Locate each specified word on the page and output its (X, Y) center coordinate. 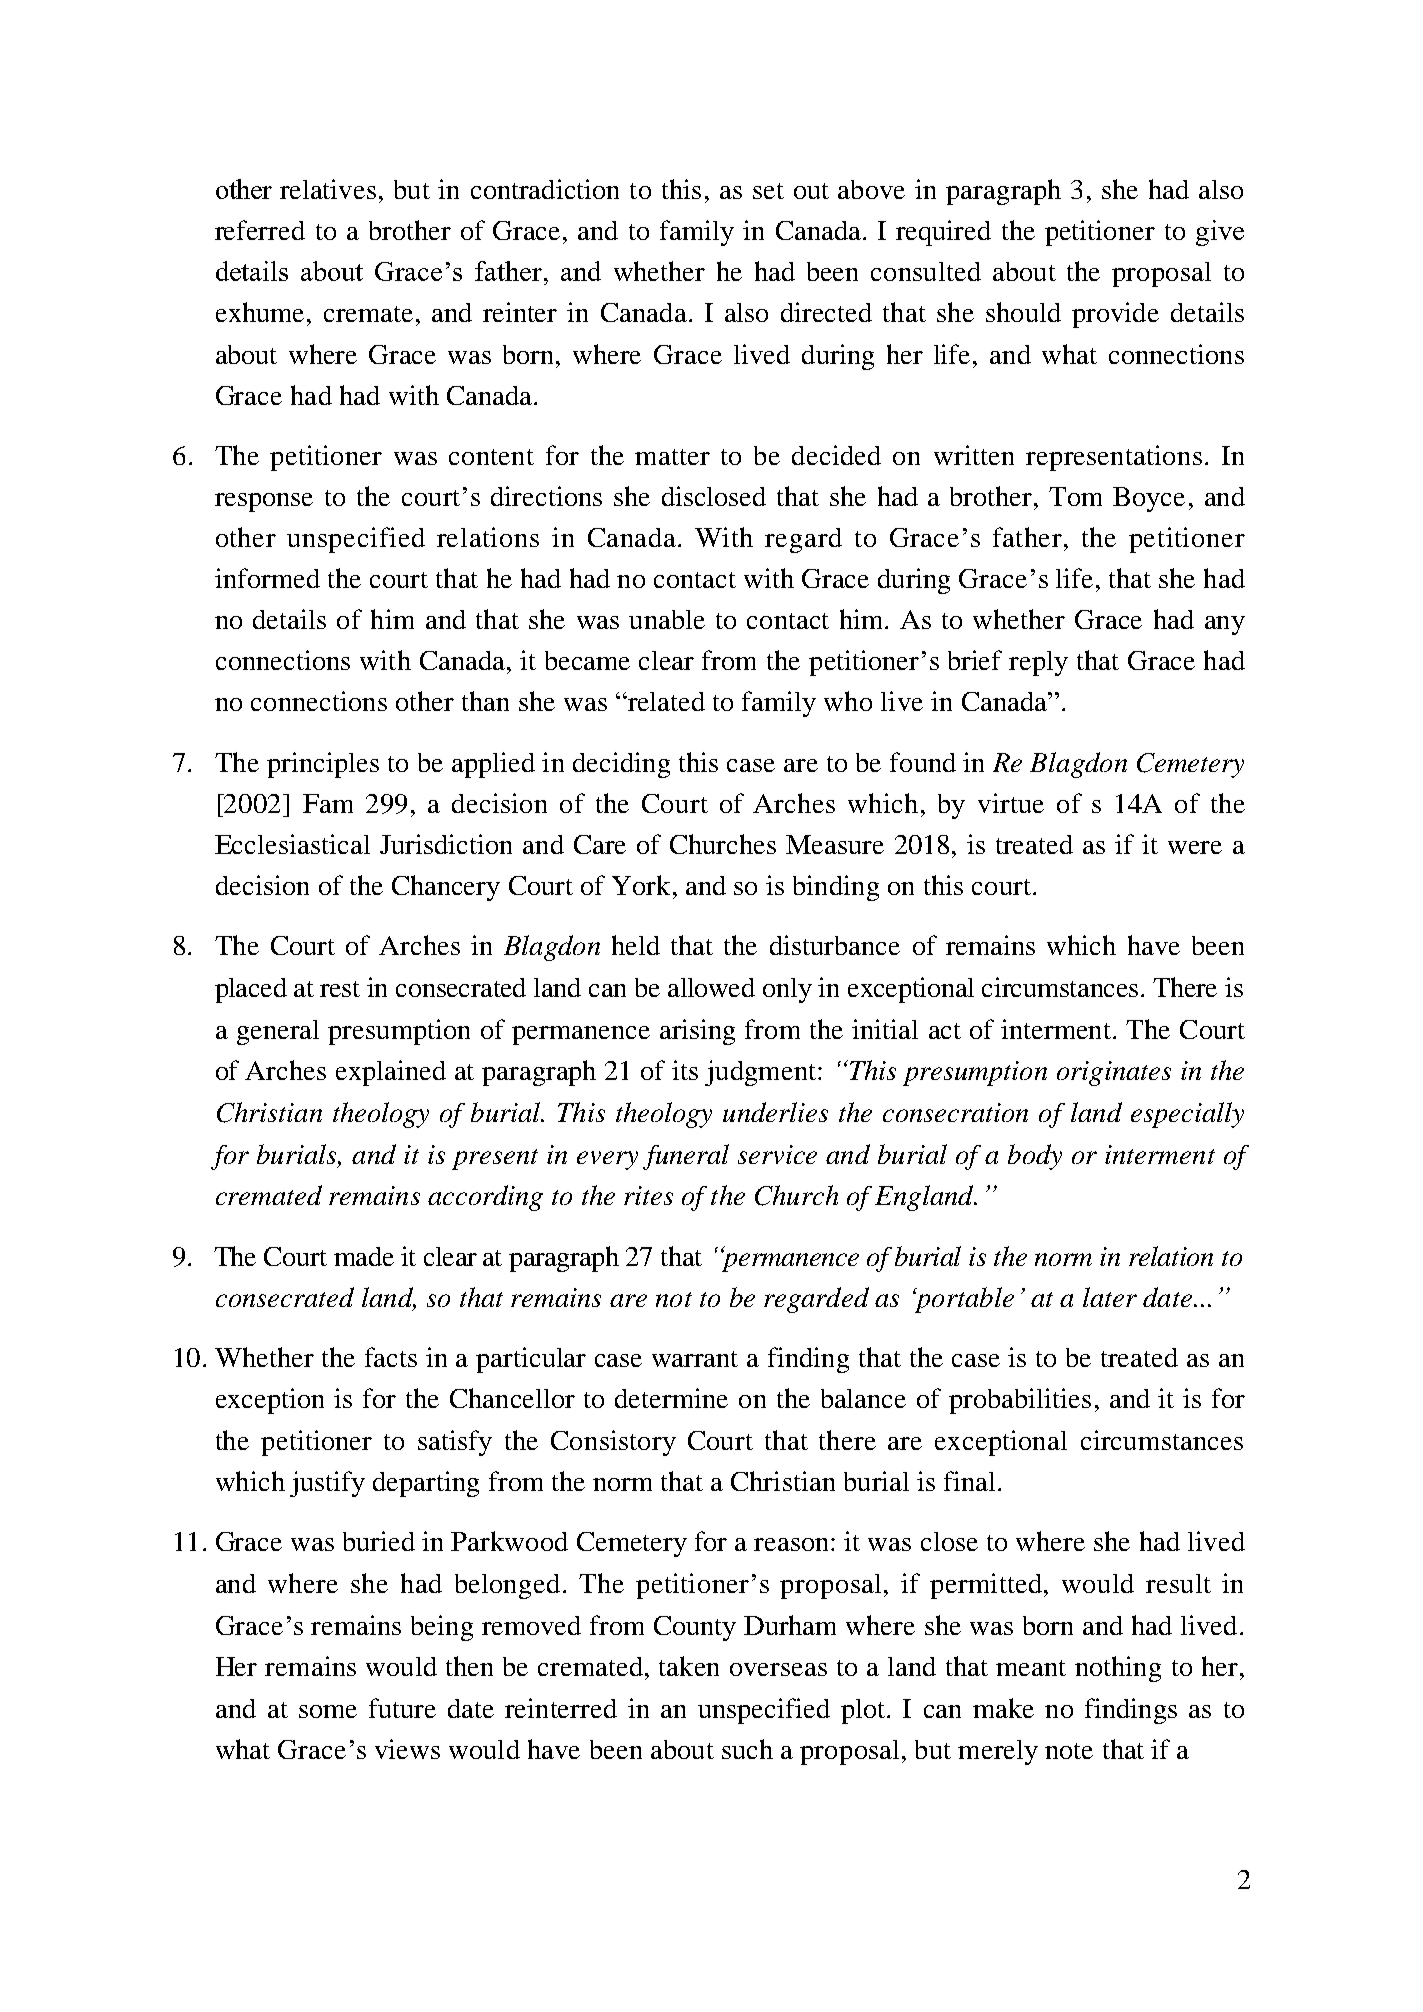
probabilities (1020, 1401)
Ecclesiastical (292, 844)
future (402, 1708)
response (264, 502)
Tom (1075, 496)
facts (391, 1357)
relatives (328, 189)
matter (672, 457)
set (768, 191)
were (1195, 847)
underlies (775, 1112)
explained (391, 1073)
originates (1114, 1073)
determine (671, 1398)
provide (1115, 315)
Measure (835, 844)
